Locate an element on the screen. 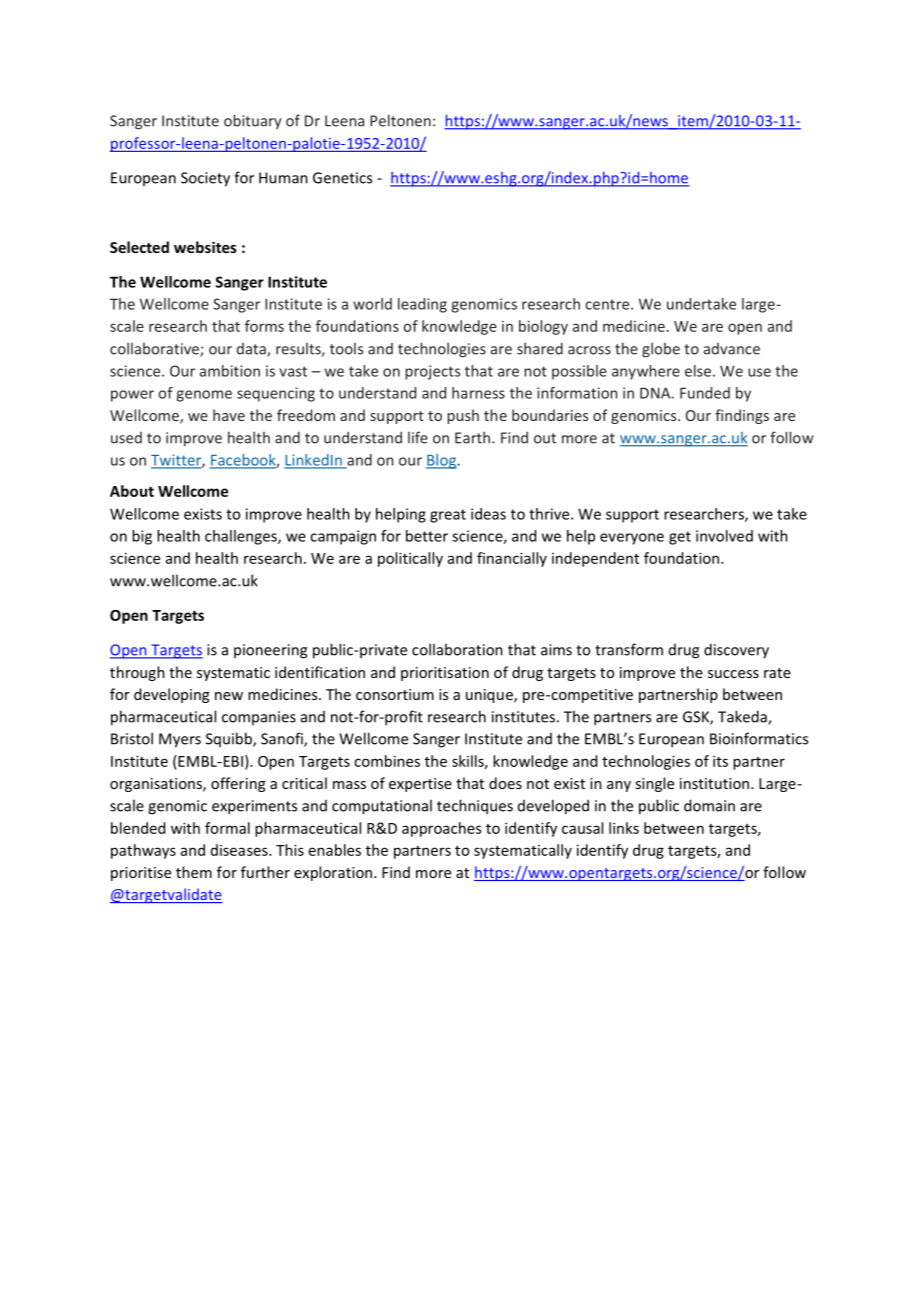 The image size is (924, 1308). else is located at coordinates (698, 371).
